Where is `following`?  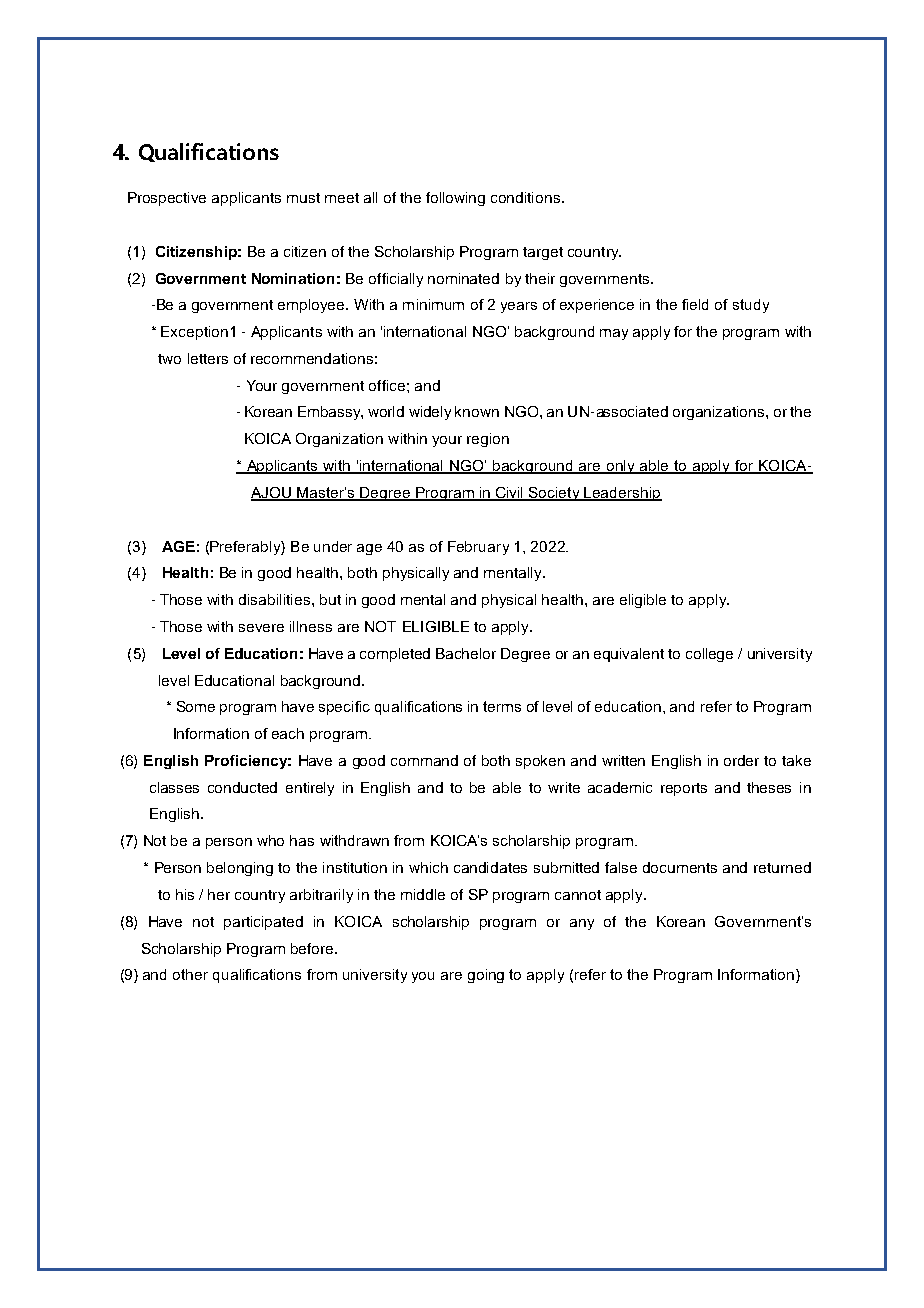 following is located at coordinates (455, 199).
